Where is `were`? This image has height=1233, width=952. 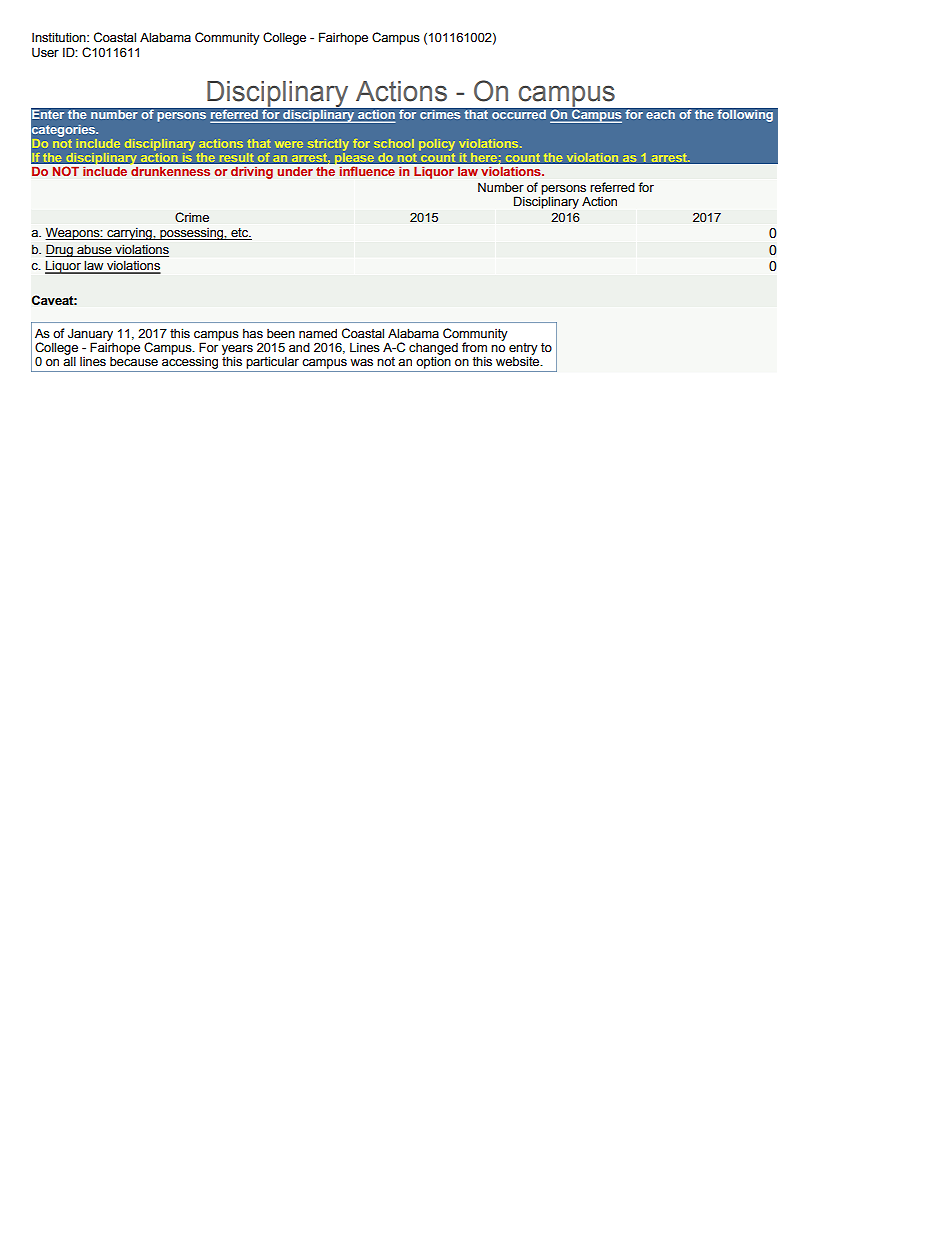
were is located at coordinates (289, 144).
